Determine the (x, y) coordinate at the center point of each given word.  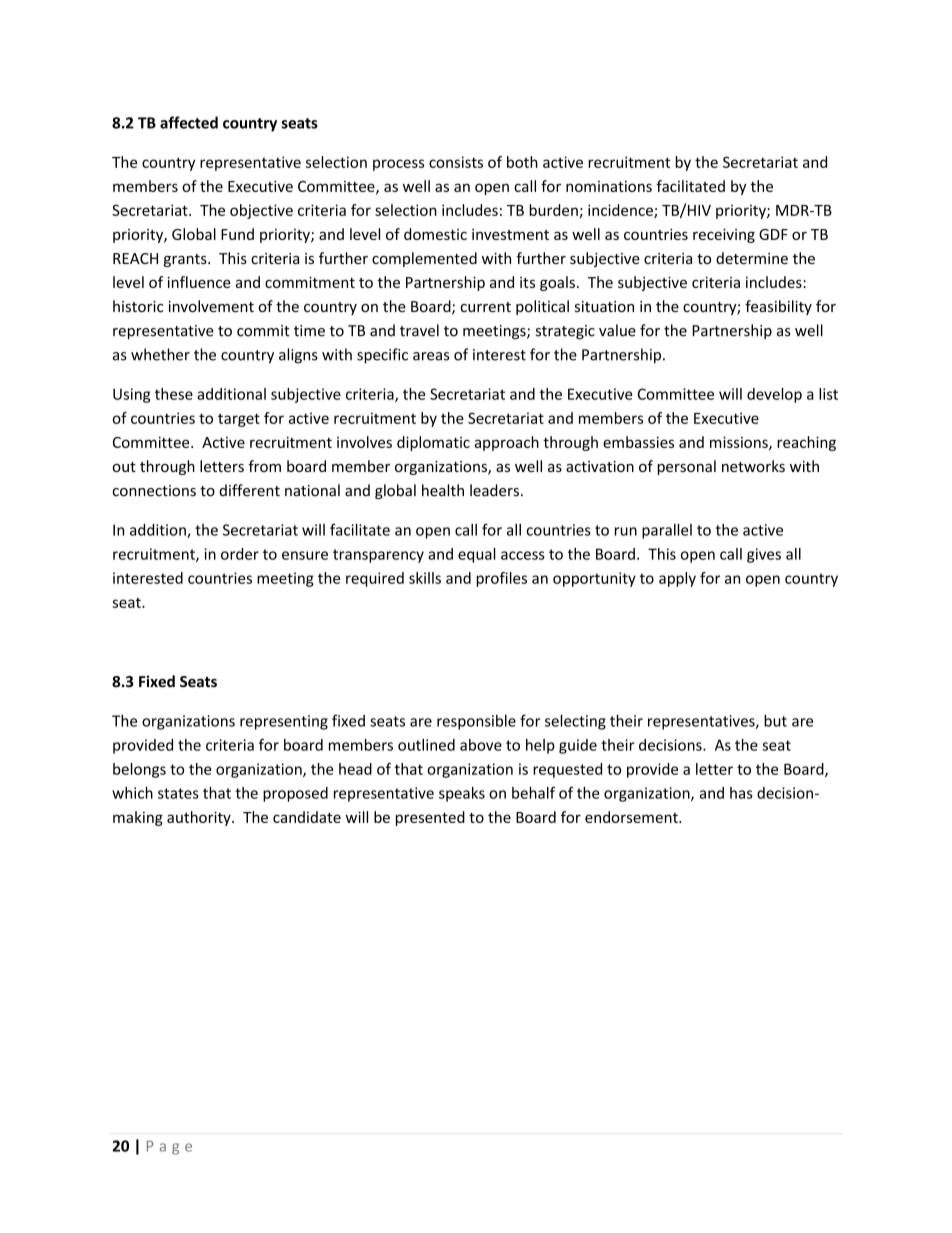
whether (160, 354)
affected (189, 122)
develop (774, 395)
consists (456, 162)
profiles (502, 579)
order (240, 554)
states (178, 793)
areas (431, 356)
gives (764, 555)
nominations (609, 186)
